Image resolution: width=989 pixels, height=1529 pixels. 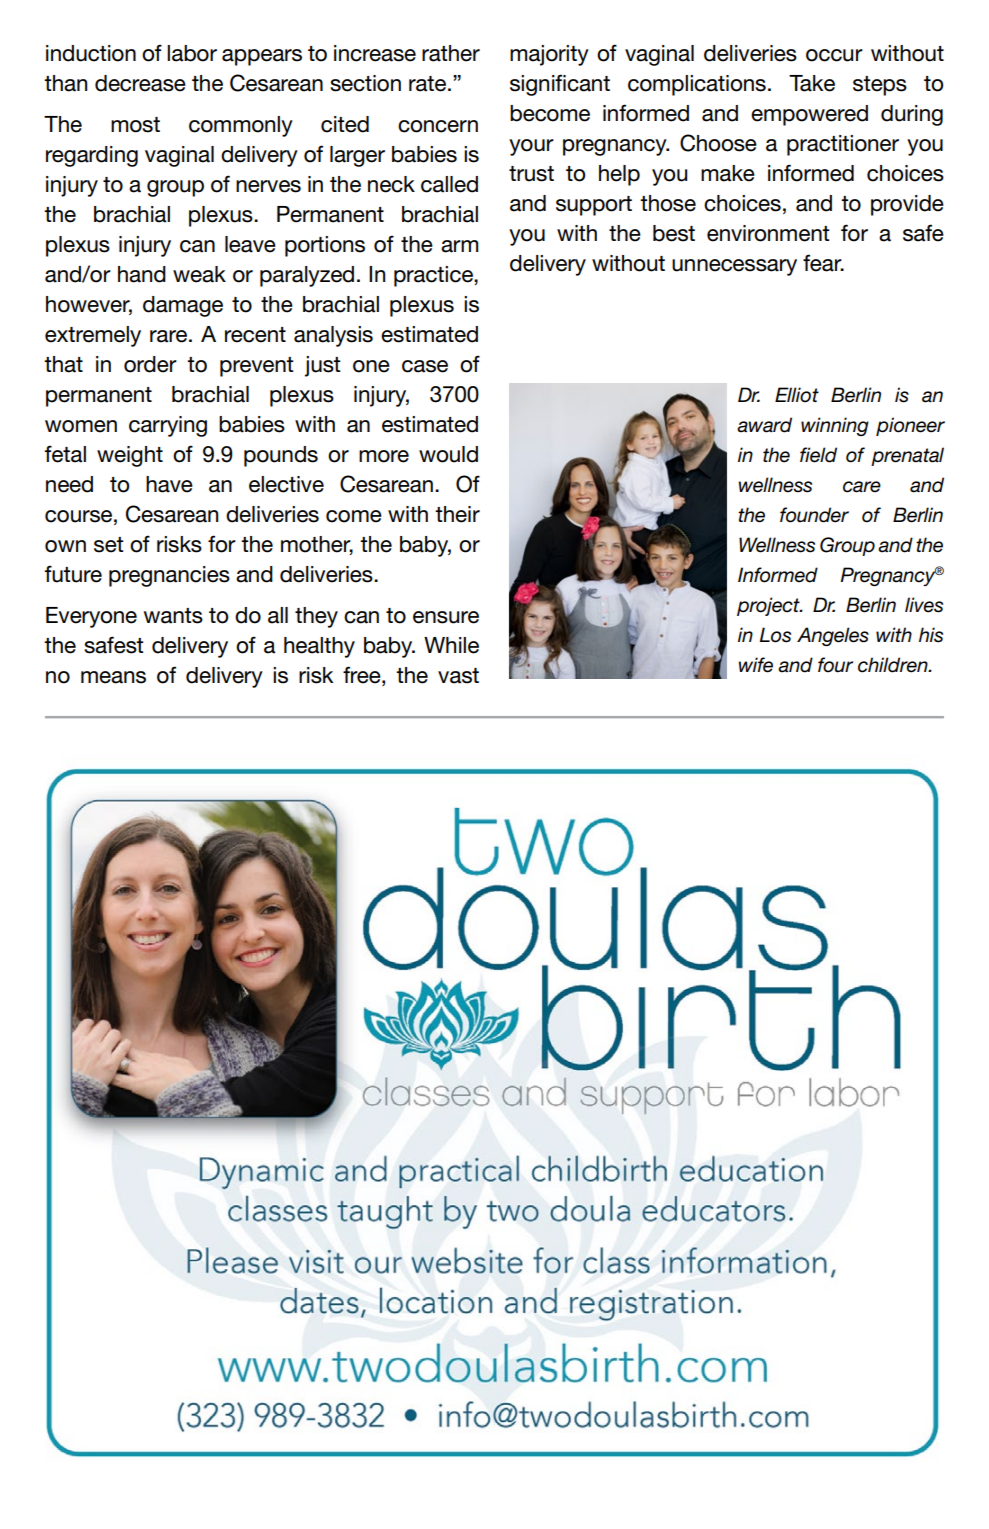 What do you see at coordinates (797, 395) in the screenshot?
I see `Elliot` at bounding box center [797, 395].
